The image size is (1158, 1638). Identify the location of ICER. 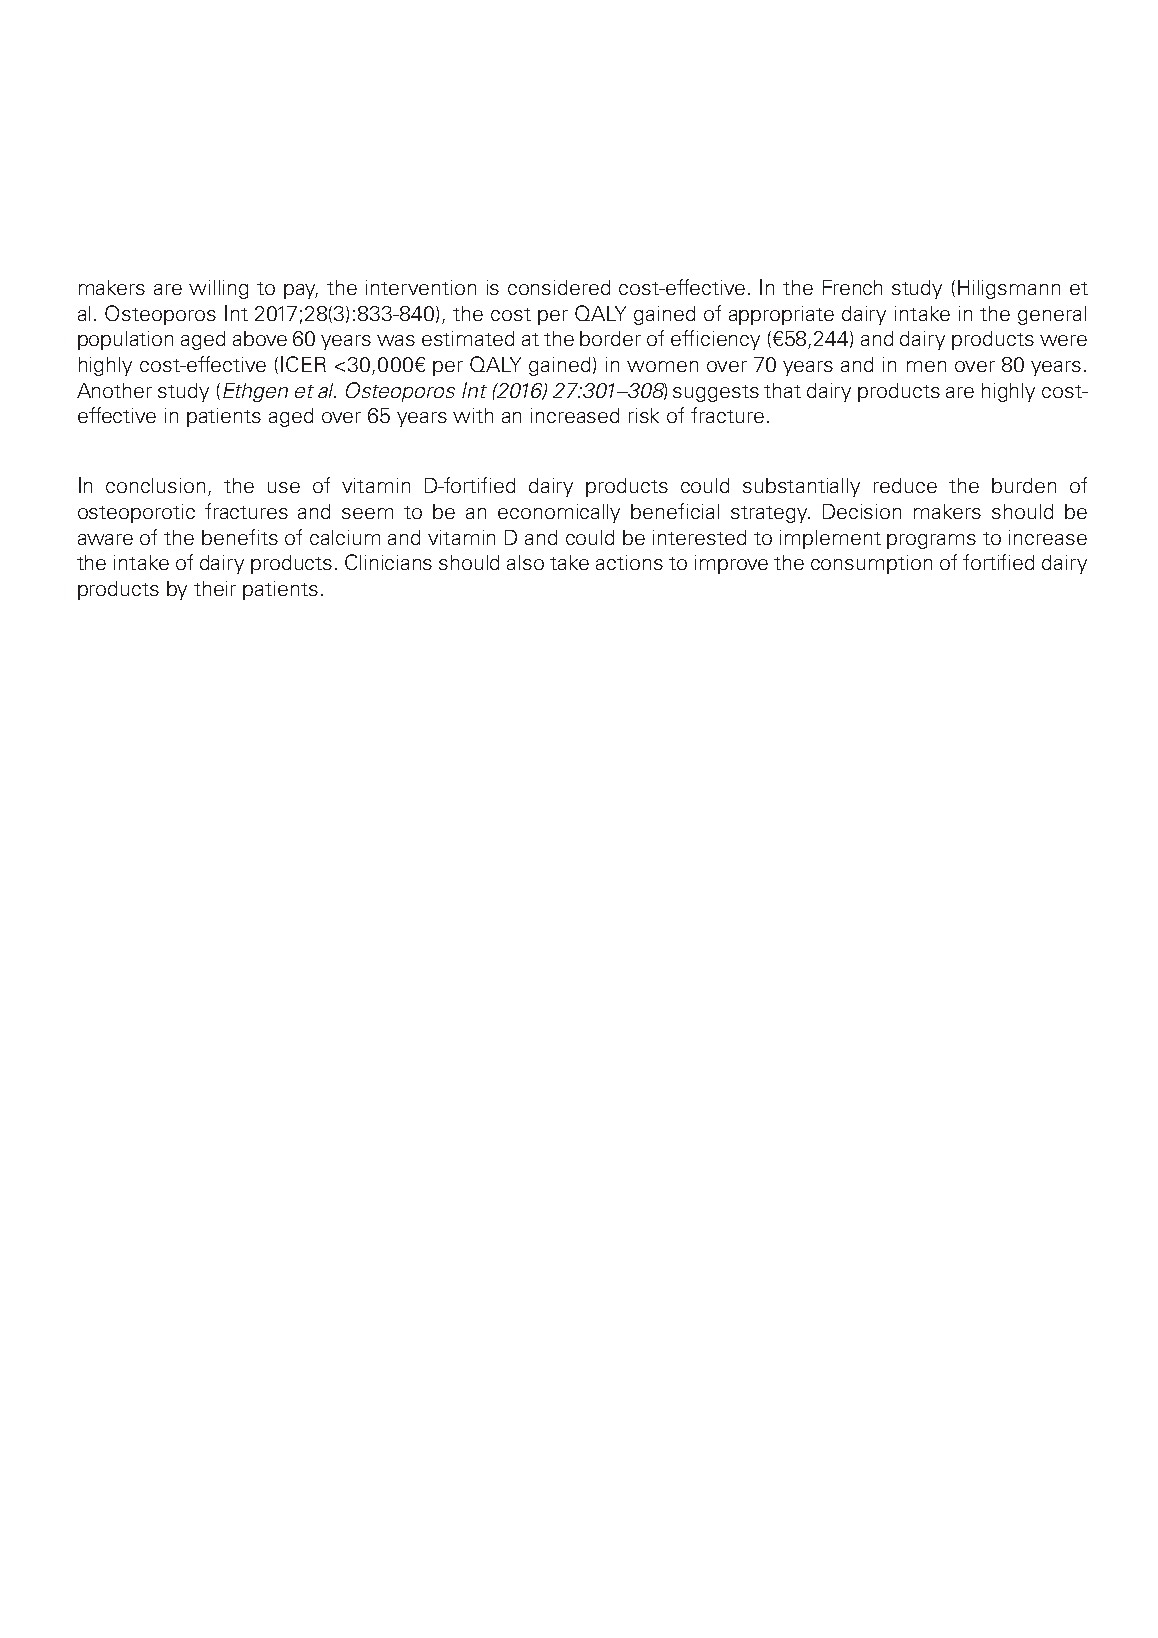
(303, 364).
